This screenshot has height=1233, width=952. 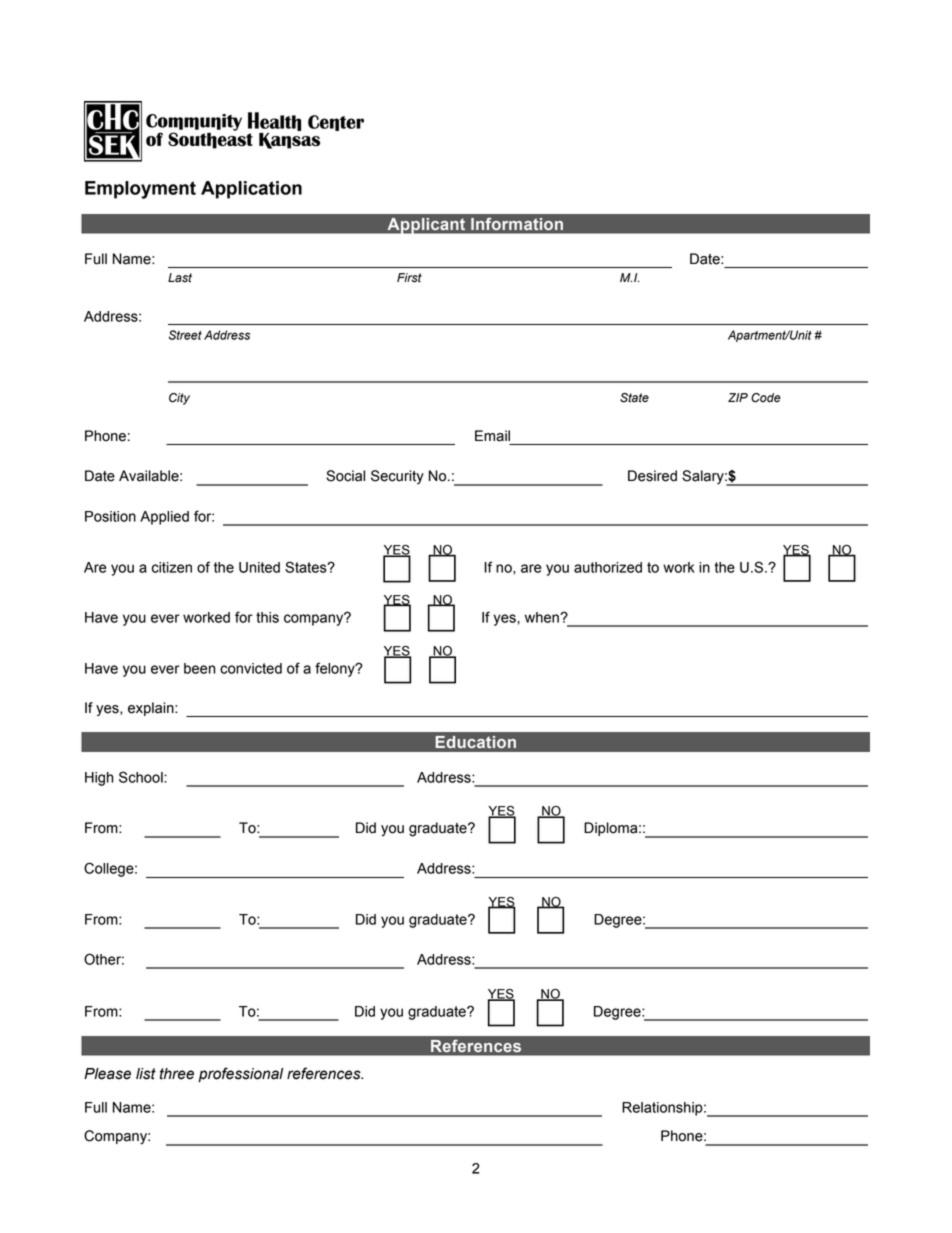 I want to click on First, so click(x=409, y=278).
